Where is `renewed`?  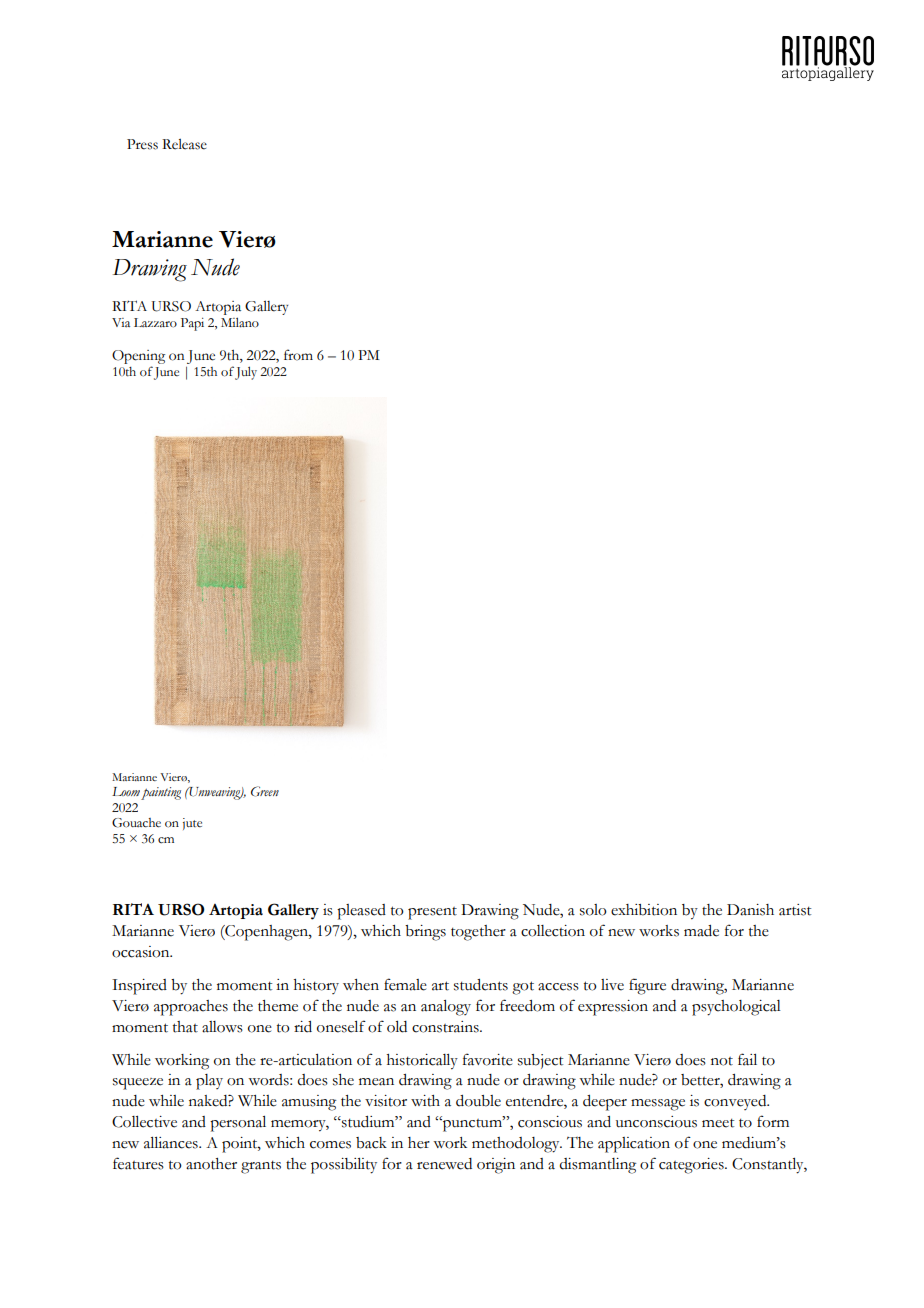 renewed is located at coordinates (444, 1164).
